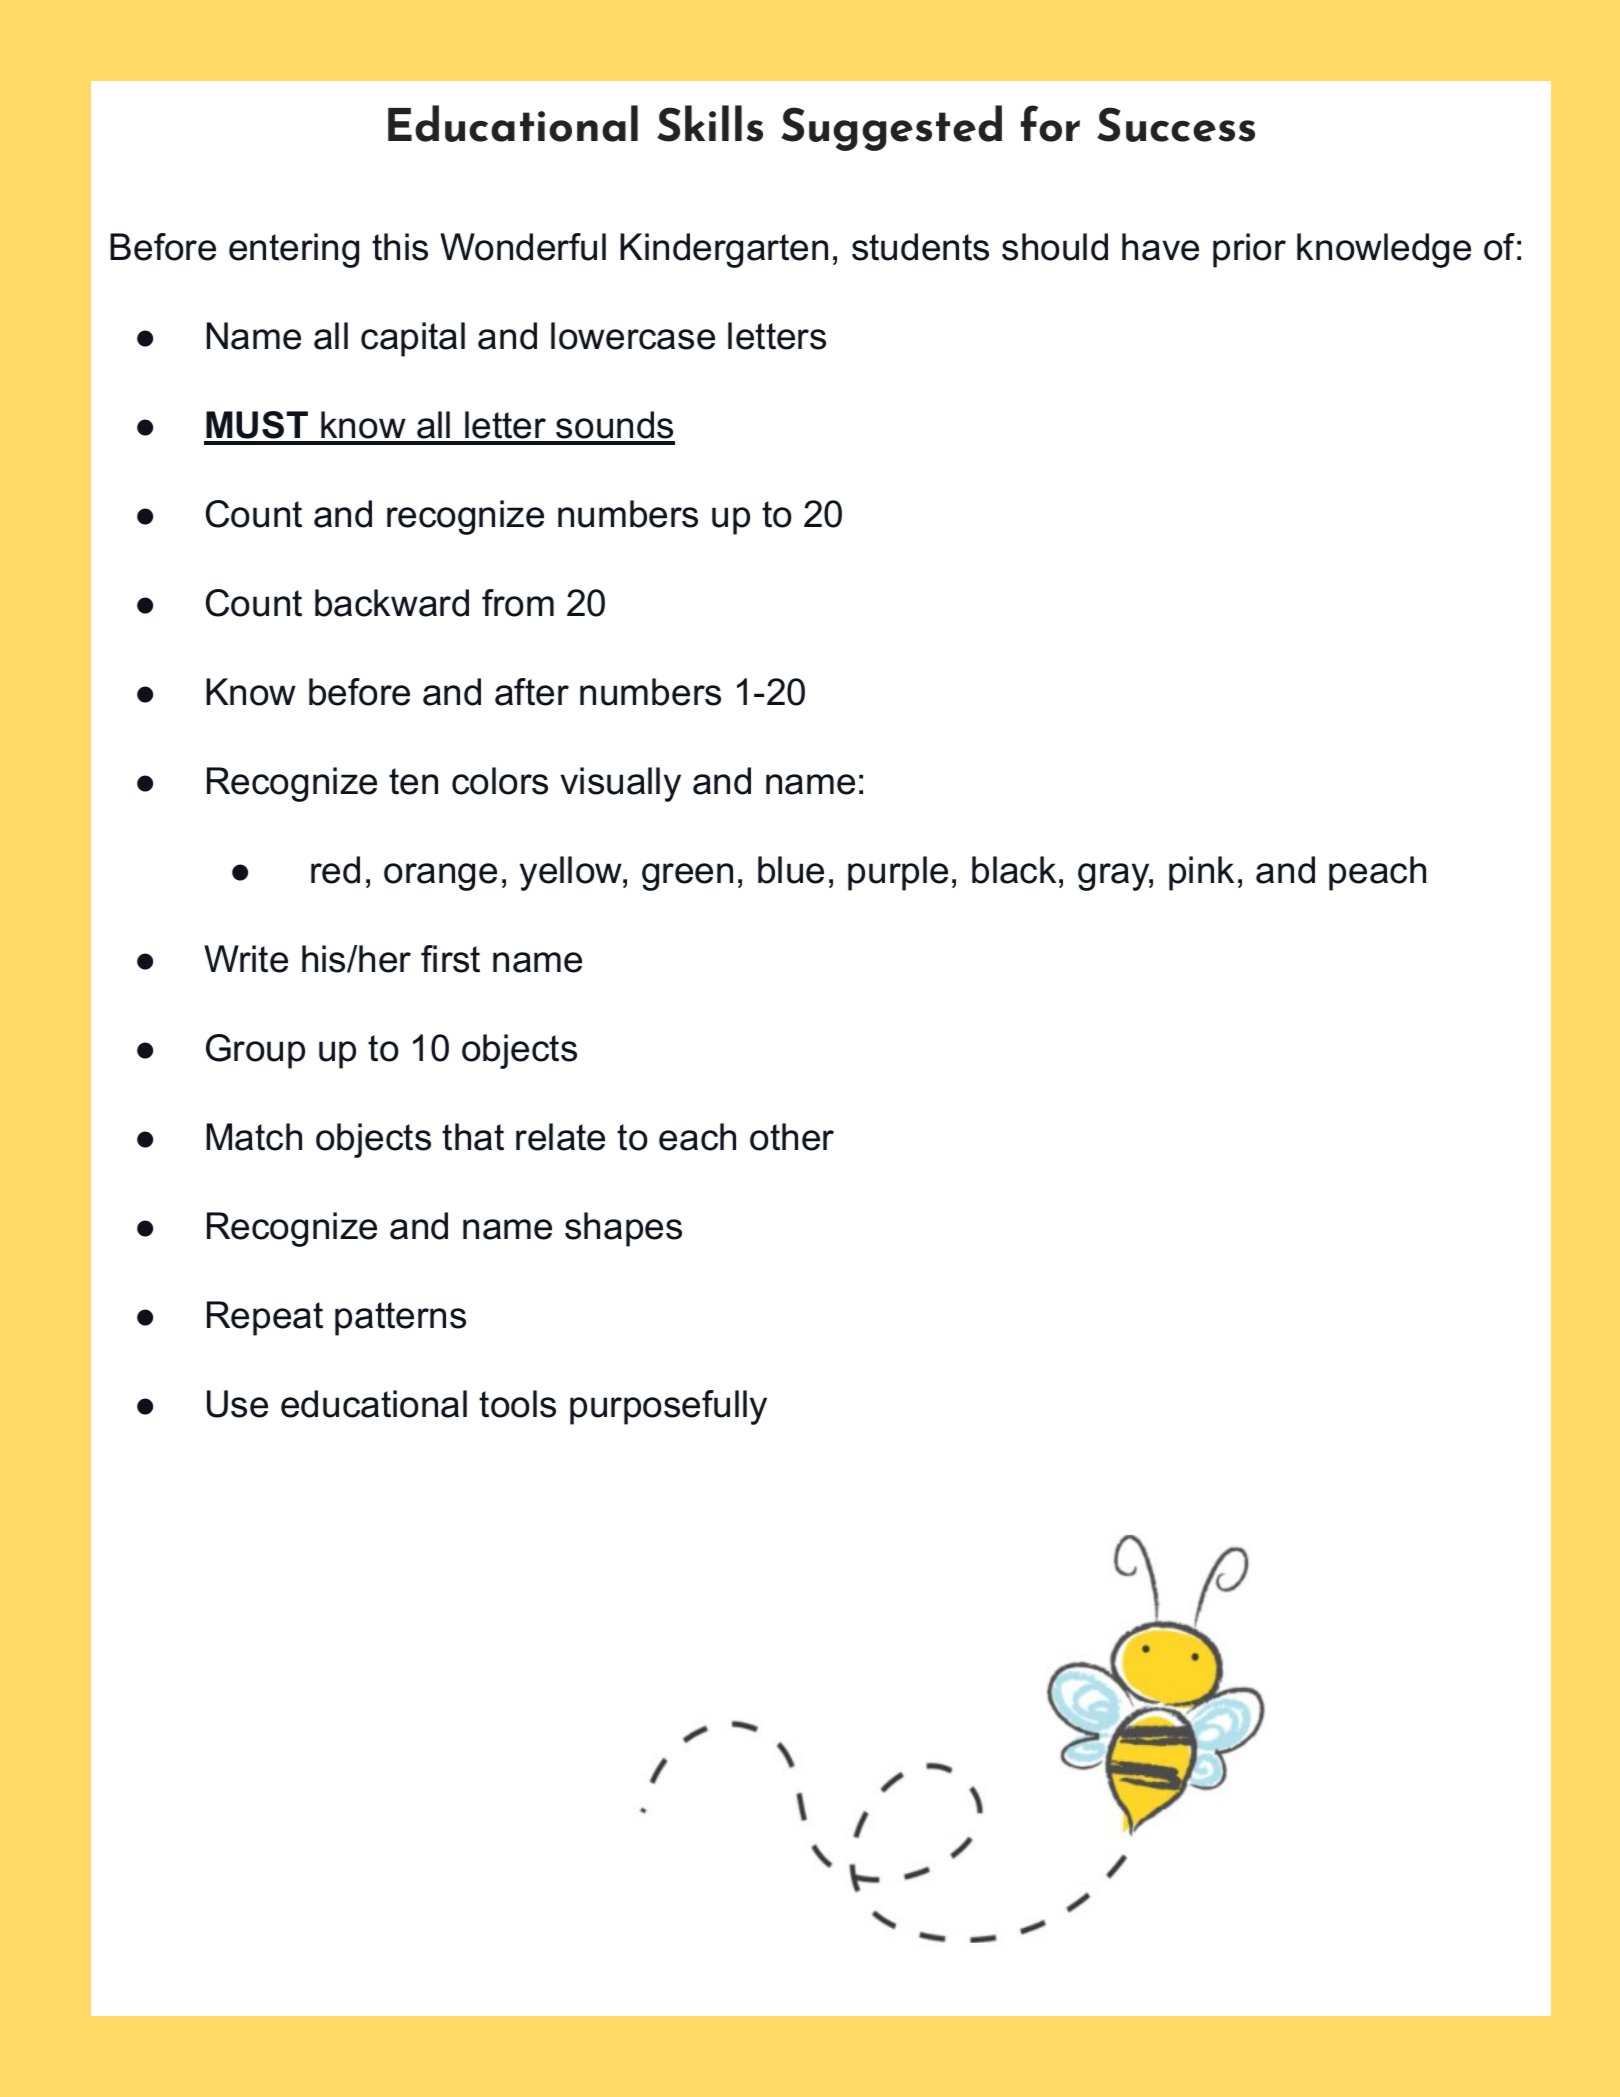 The image size is (1620, 2097). Describe the element at coordinates (710, 123) in the screenshot. I see `Skills` at that location.
